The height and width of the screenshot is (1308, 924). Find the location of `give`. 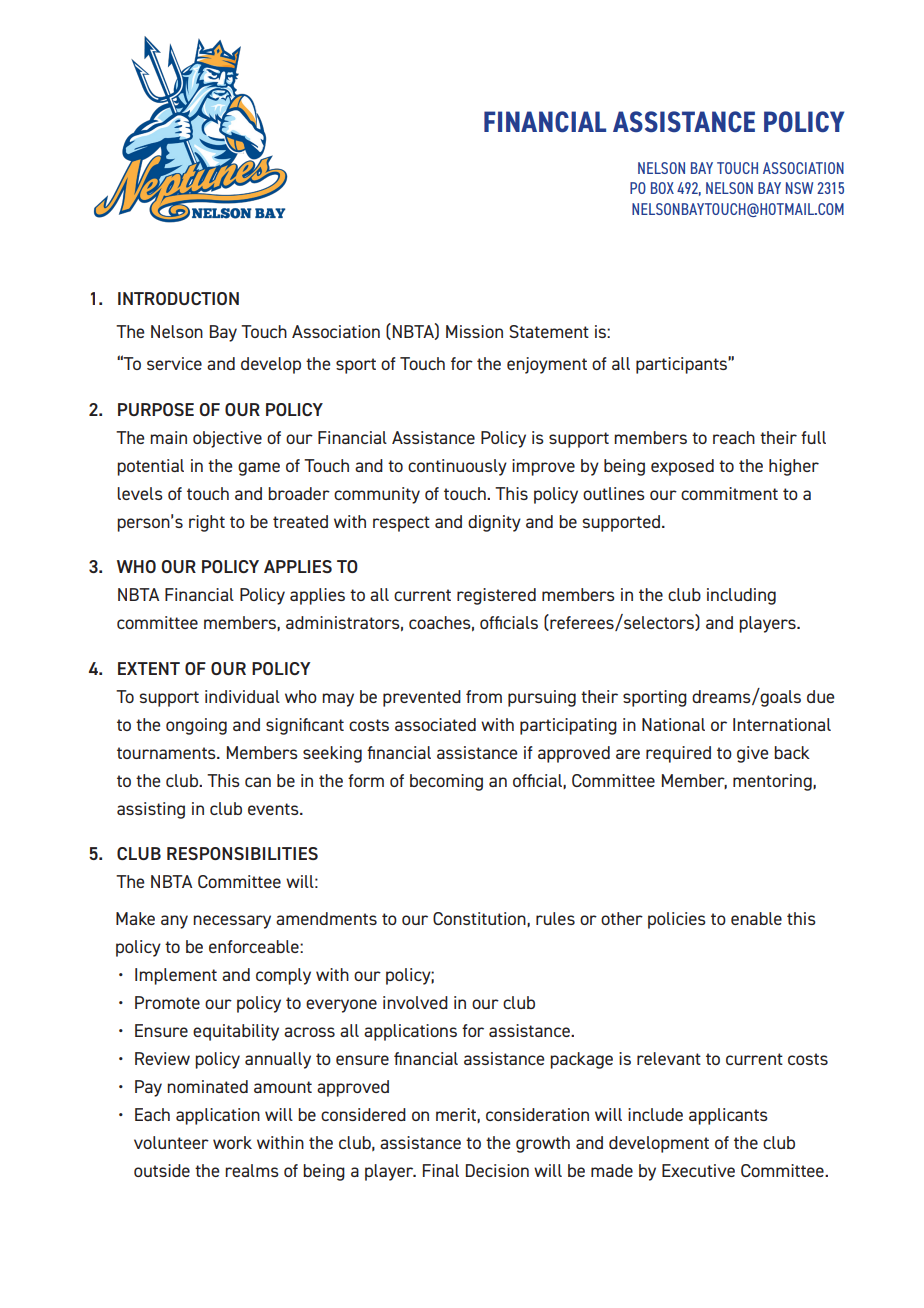

give is located at coordinates (752, 754).
